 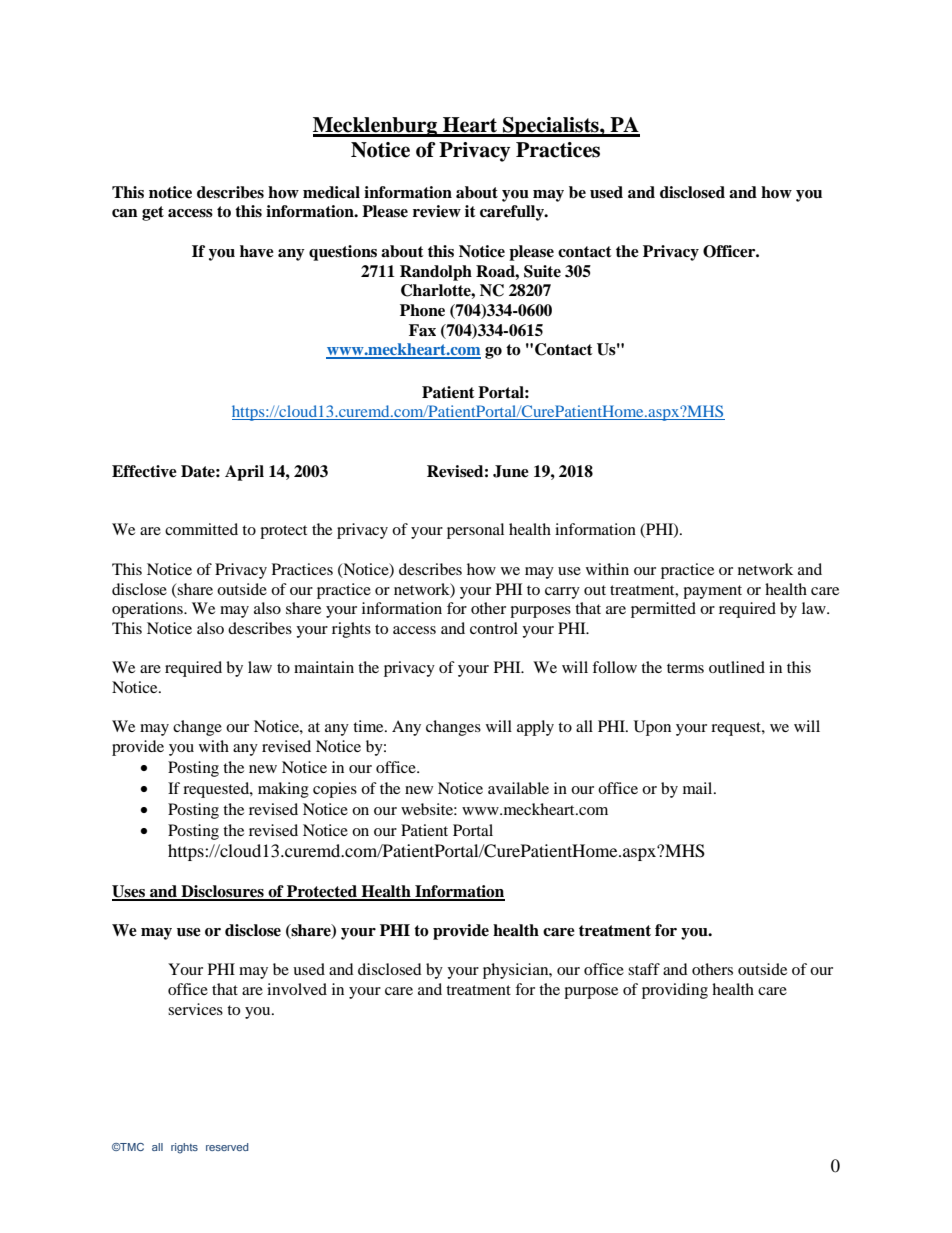 What do you see at coordinates (475, 531) in the screenshot?
I see `personal` at bounding box center [475, 531].
